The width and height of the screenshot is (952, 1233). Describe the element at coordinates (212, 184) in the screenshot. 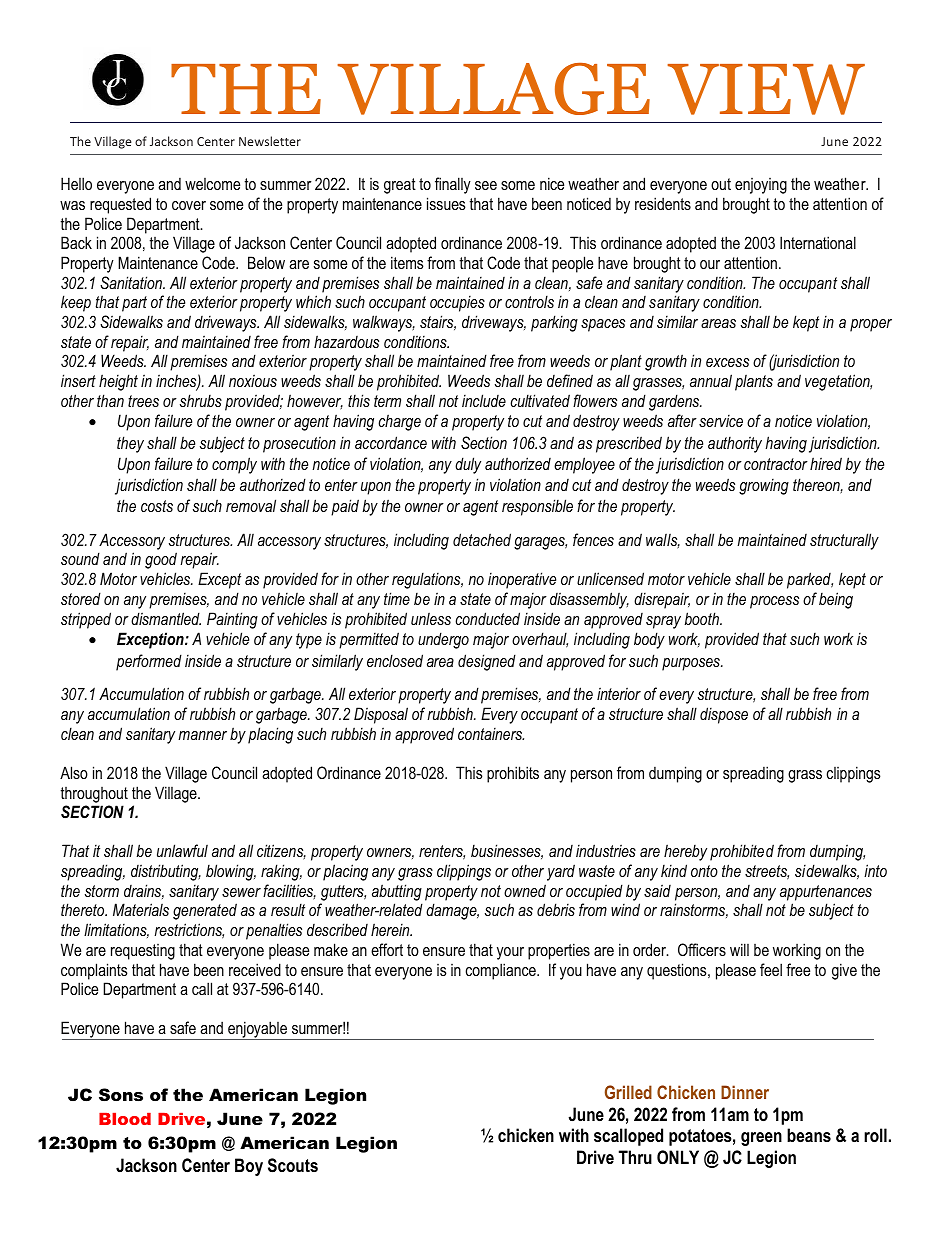

I see `welcome` at that location.
